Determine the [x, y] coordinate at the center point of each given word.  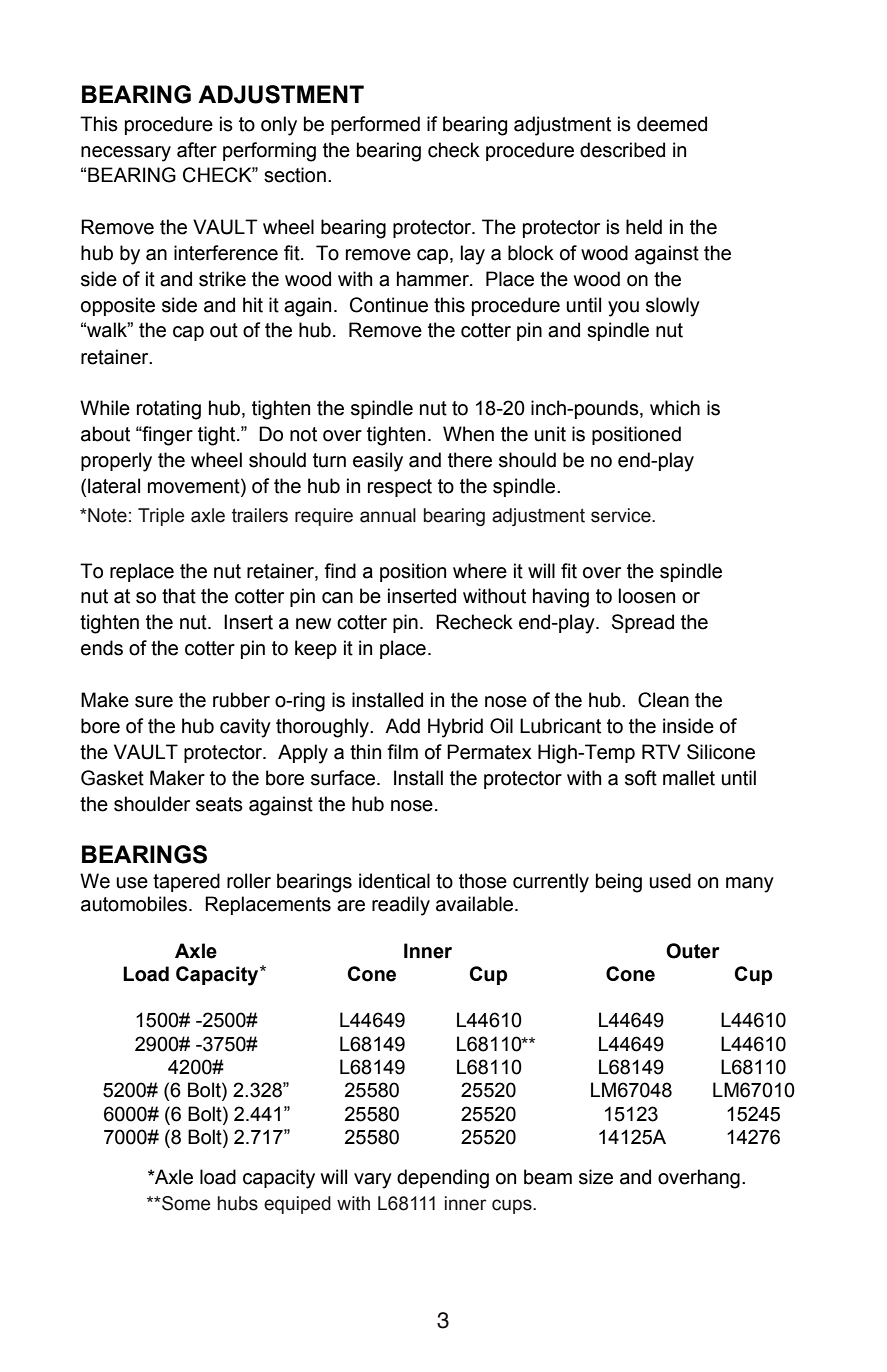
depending [443, 1179]
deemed [672, 124]
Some [185, 1203]
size [596, 1177]
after [197, 150]
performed [375, 125]
